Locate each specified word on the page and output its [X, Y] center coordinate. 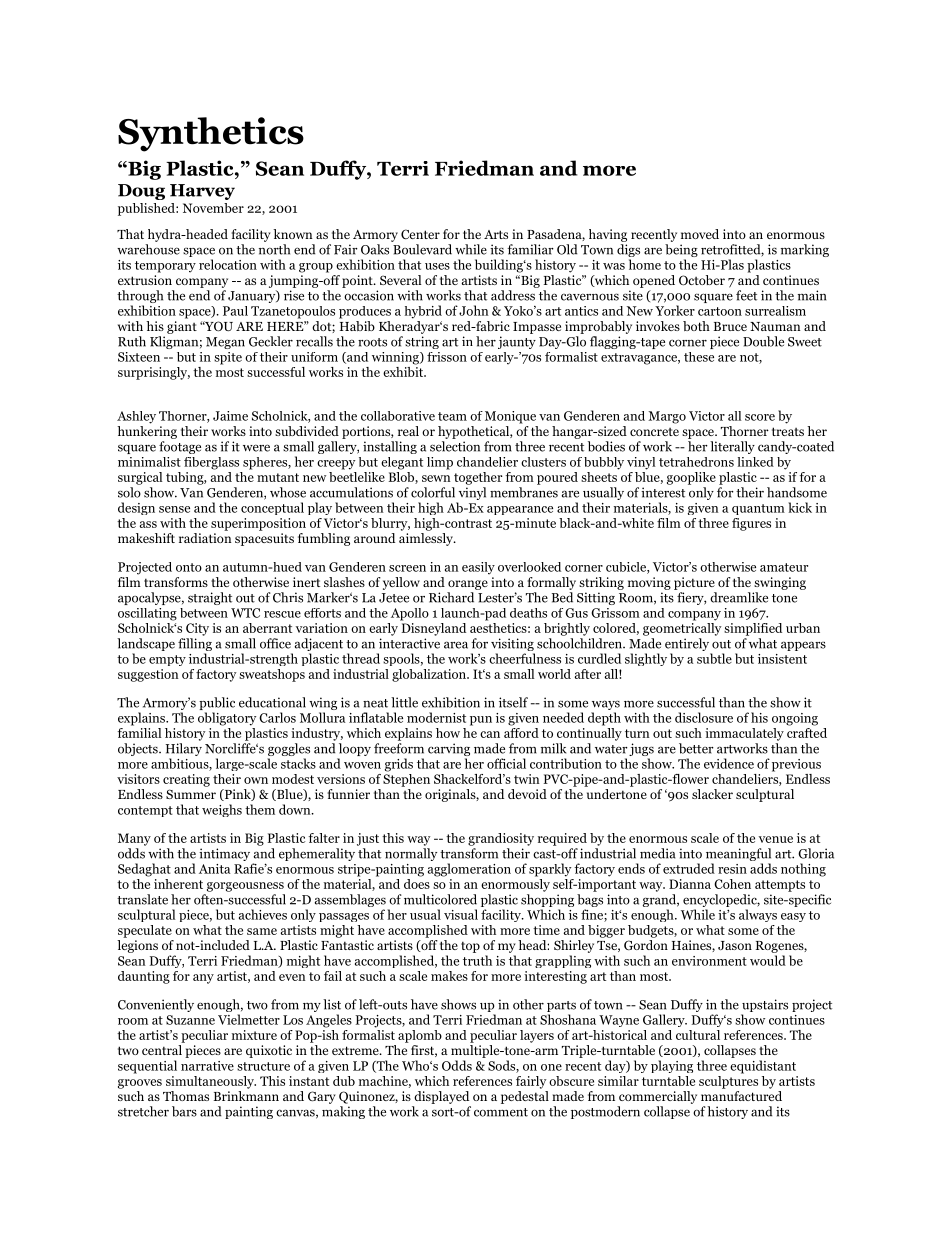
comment [501, 1112]
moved [700, 234]
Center [420, 234]
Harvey [202, 192]
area [456, 645]
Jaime [230, 416]
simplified [753, 629]
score [760, 417]
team [452, 416]
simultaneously [211, 1082]
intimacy [224, 854]
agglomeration [469, 870]
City [197, 629]
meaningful [738, 854]
